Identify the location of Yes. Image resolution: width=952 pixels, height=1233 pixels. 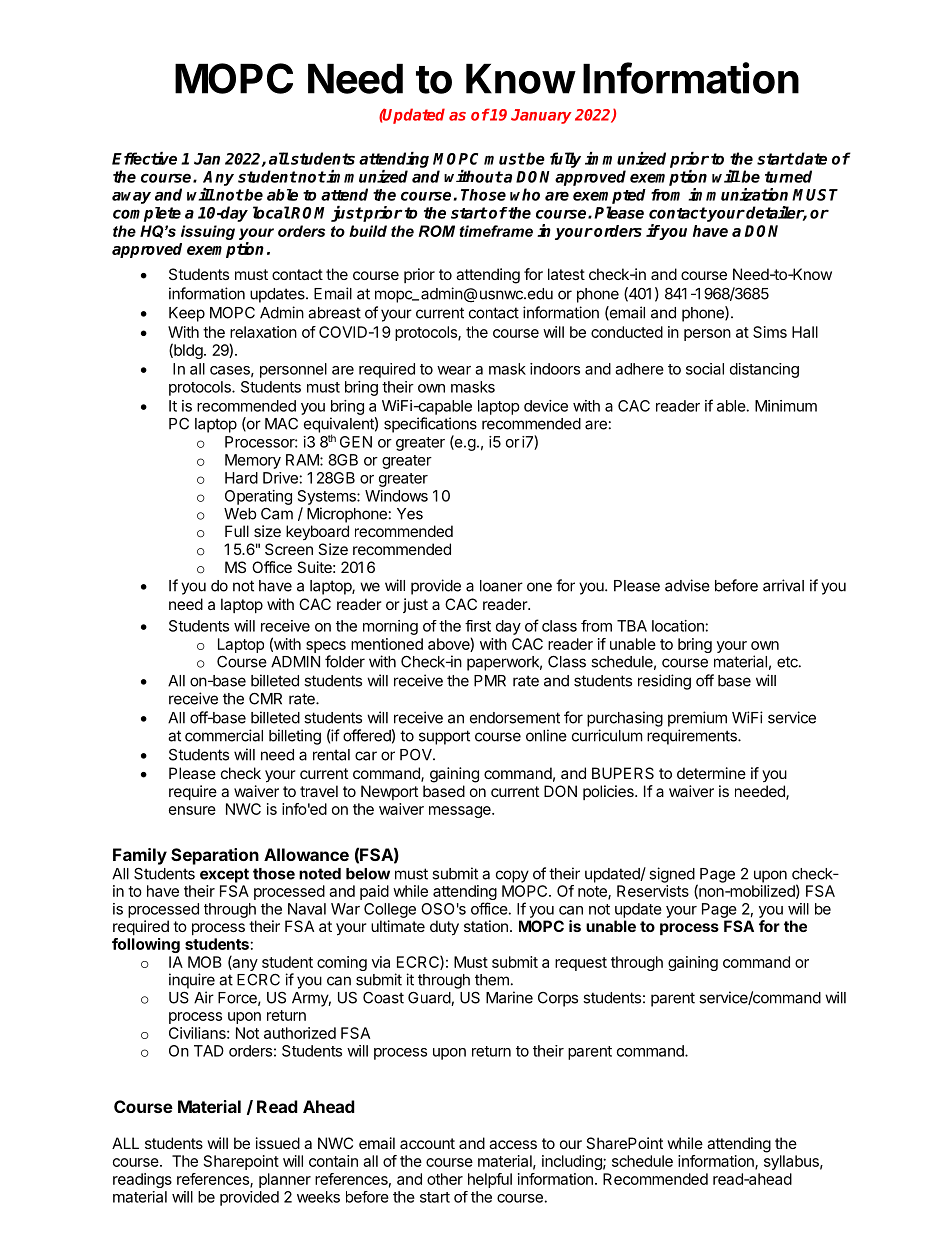
(410, 514).
